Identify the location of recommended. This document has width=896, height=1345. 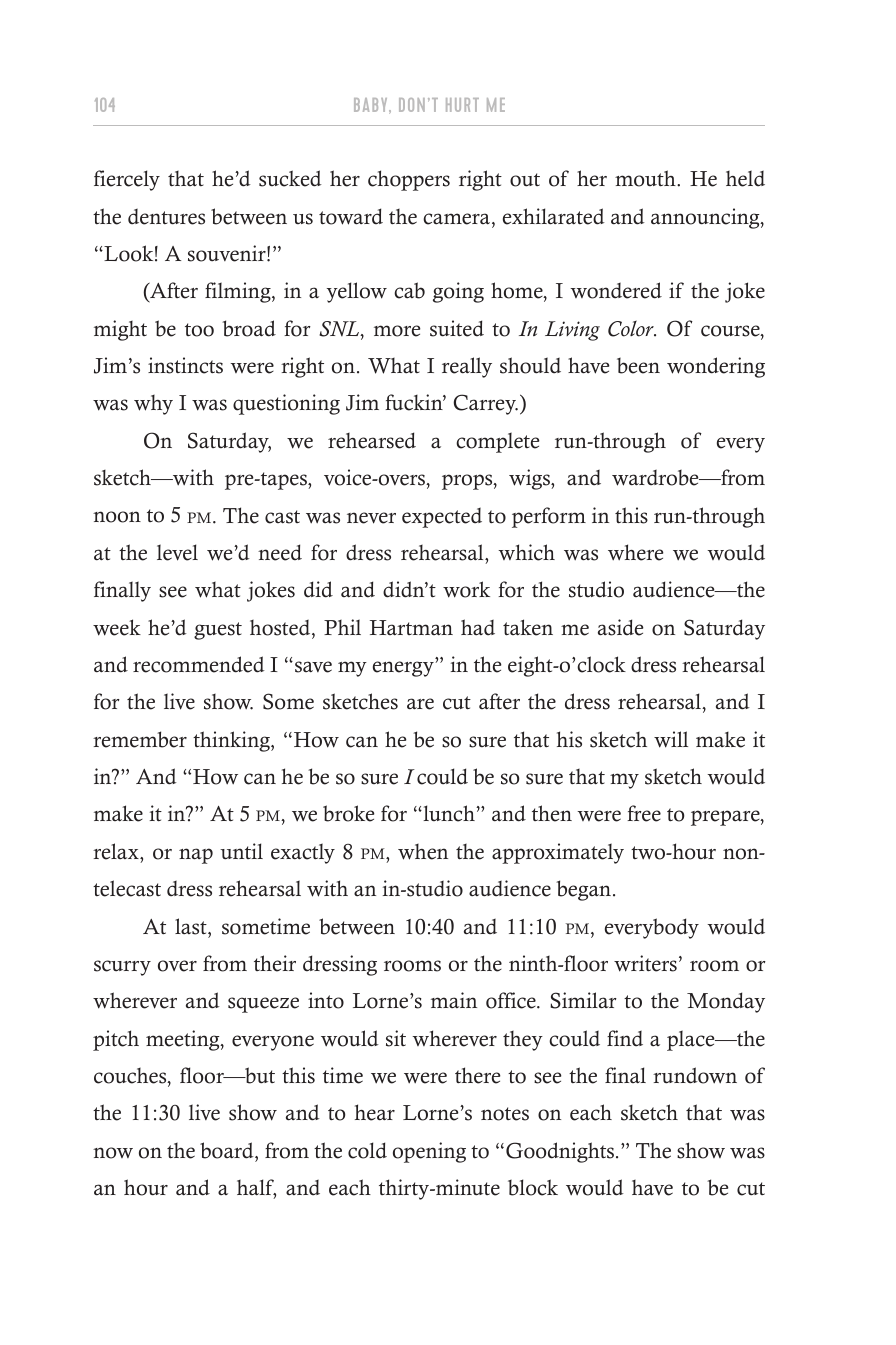
(199, 664).
